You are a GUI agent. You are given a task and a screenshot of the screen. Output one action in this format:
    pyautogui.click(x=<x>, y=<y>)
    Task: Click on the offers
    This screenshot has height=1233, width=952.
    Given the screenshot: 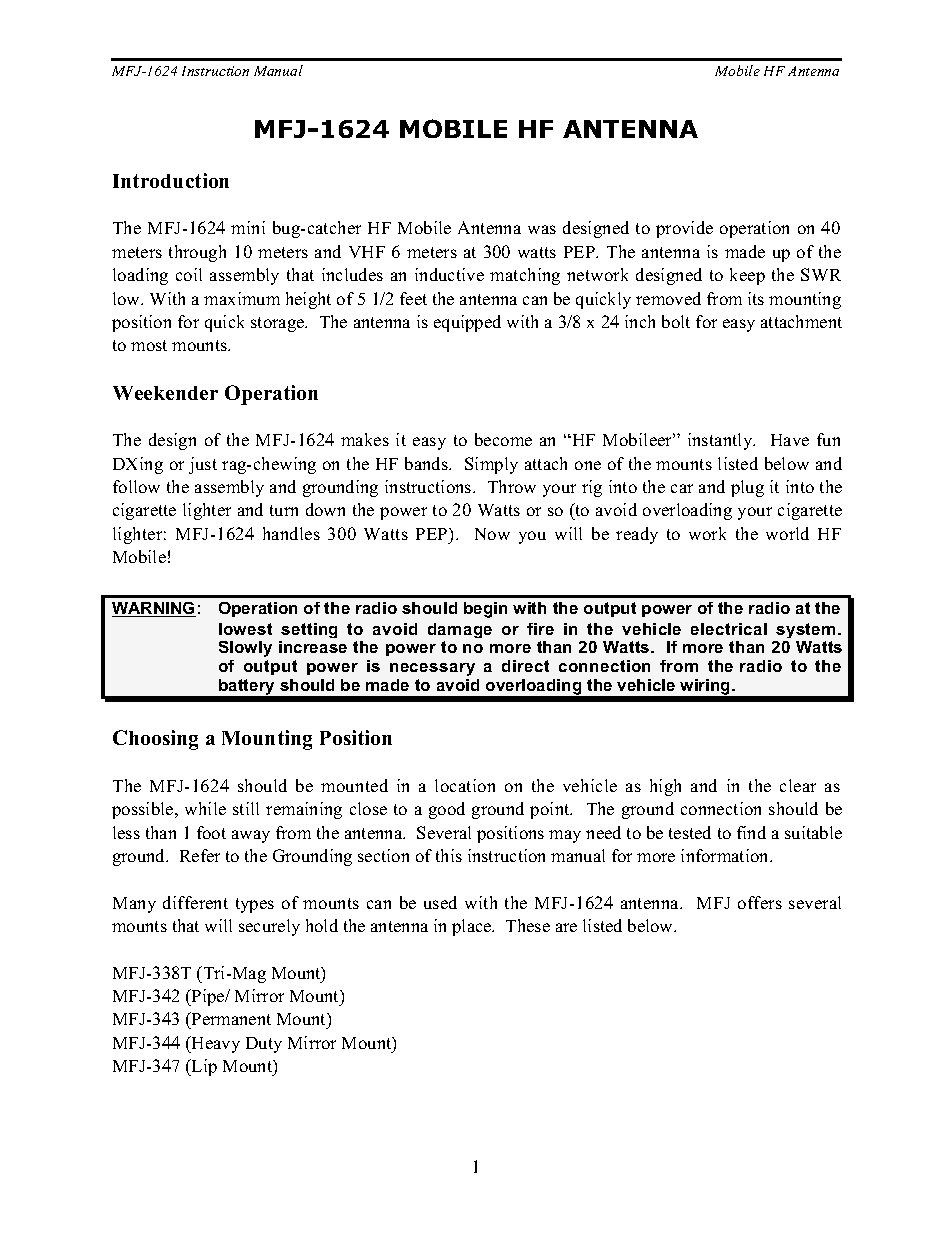 What is the action you would take?
    pyautogui.click(x=760, y=902)
